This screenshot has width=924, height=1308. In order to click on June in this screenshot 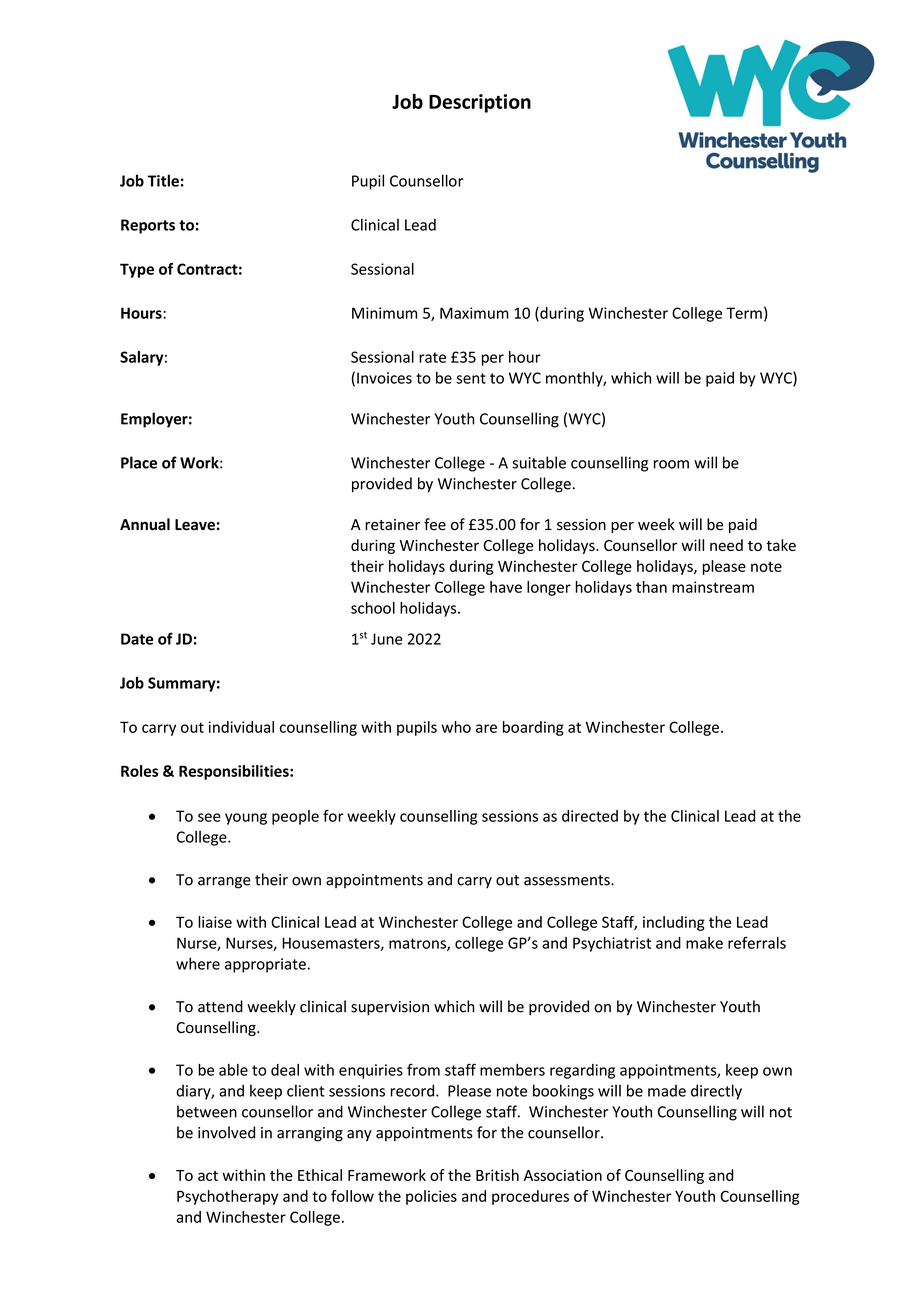, I will do `click(387, 639)`.
